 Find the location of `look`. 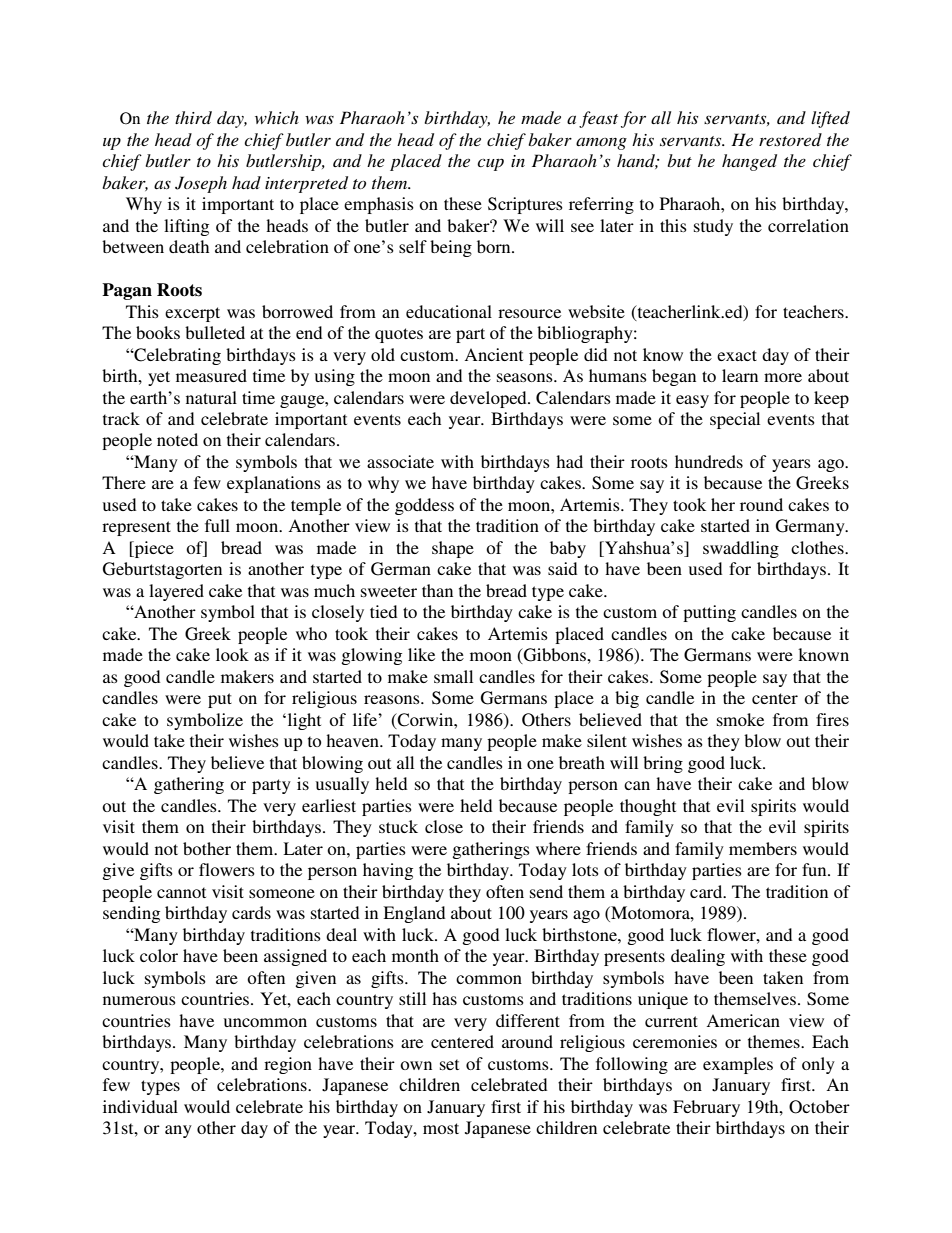

look is located at coordinates (232, 654).
